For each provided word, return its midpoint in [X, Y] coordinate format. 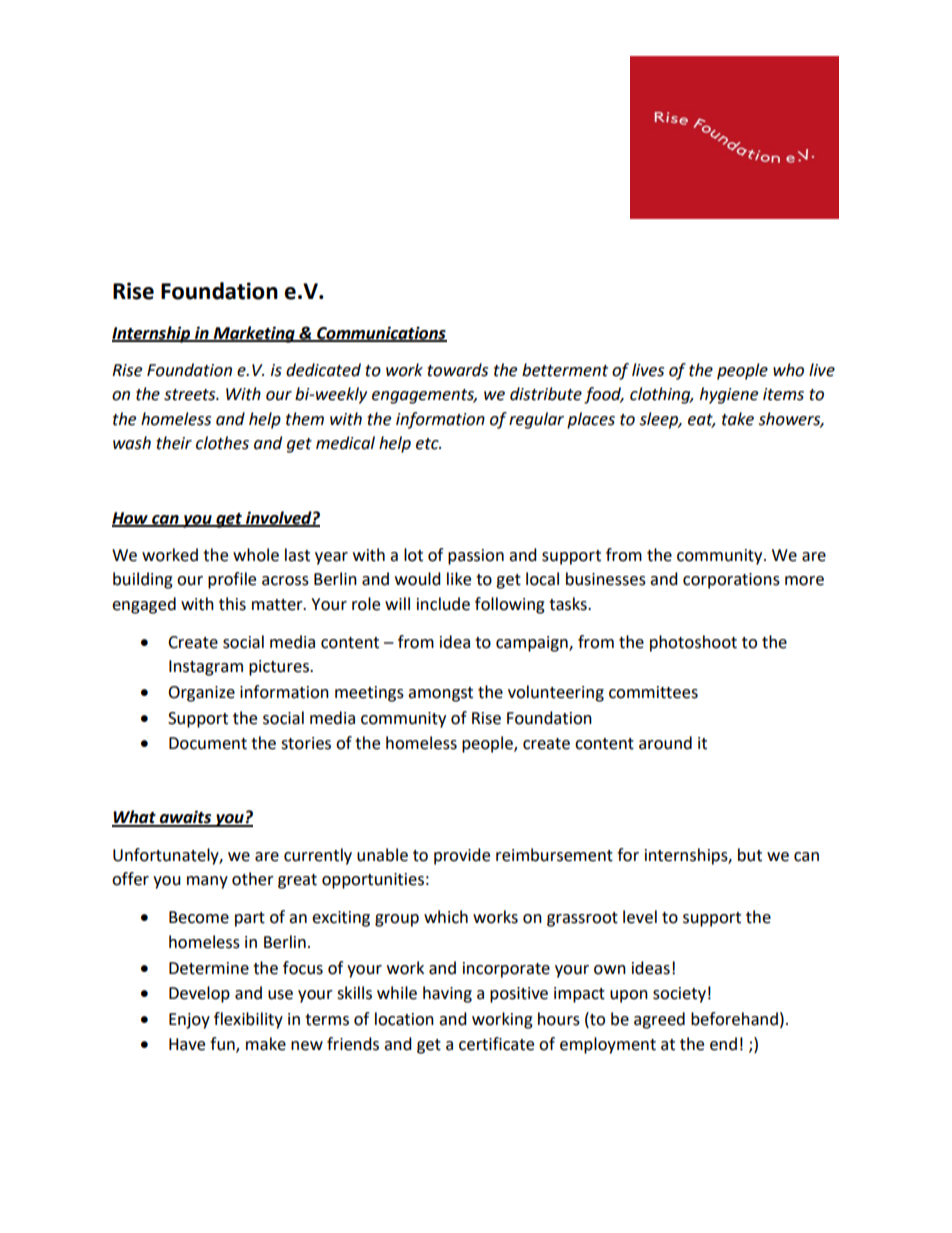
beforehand [734, 1019]
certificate [496, 1044]
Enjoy [189, 1021]
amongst [440, 694]
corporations [731, 581]
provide [462, 856]
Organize [201, 694]
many [207, 882]
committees [653, 692]
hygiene [729, 395]
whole [256, 555]
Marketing [254, 334]
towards [457, 370]
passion [476, 557]
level [640, 917]
